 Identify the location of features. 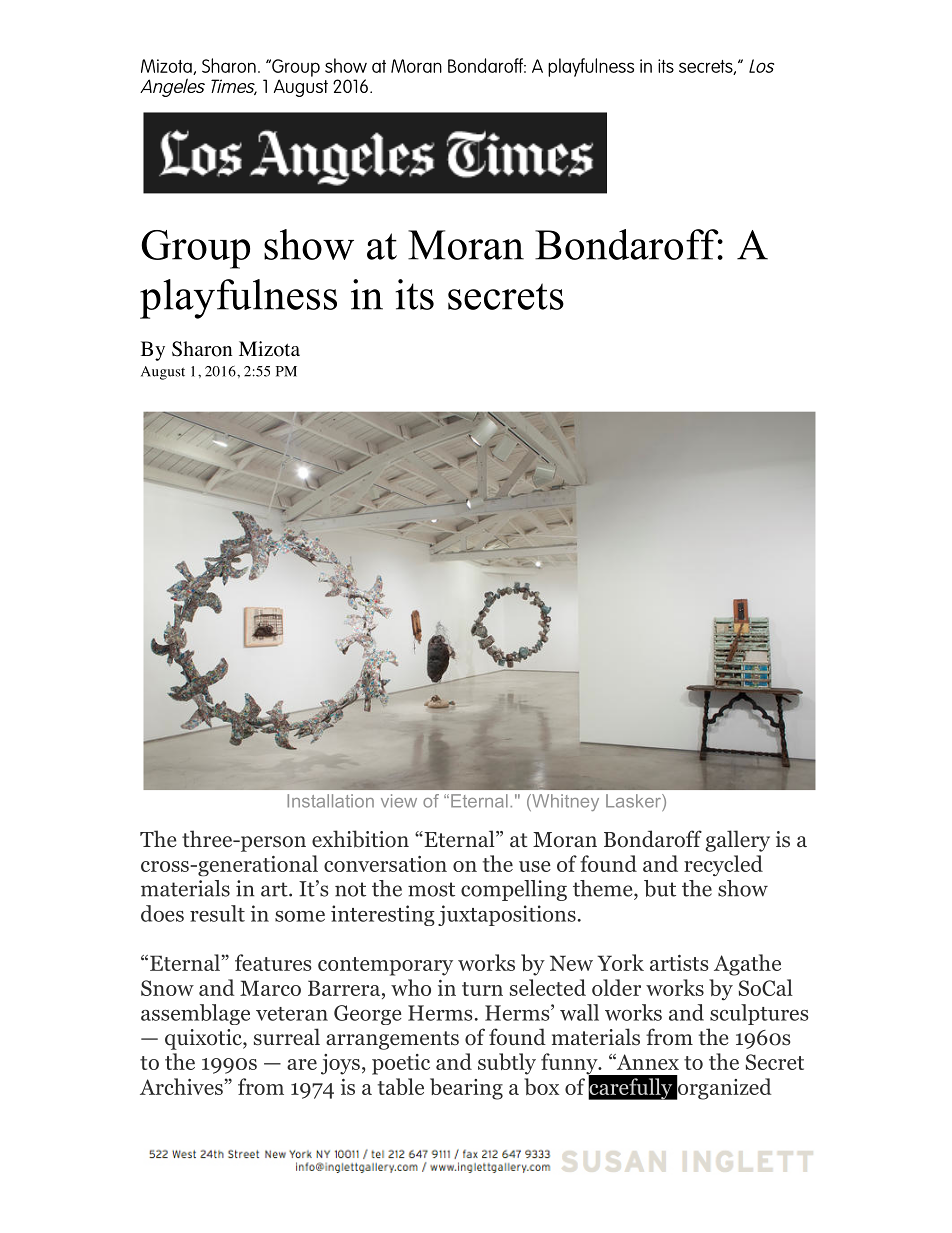
(273, 962).
